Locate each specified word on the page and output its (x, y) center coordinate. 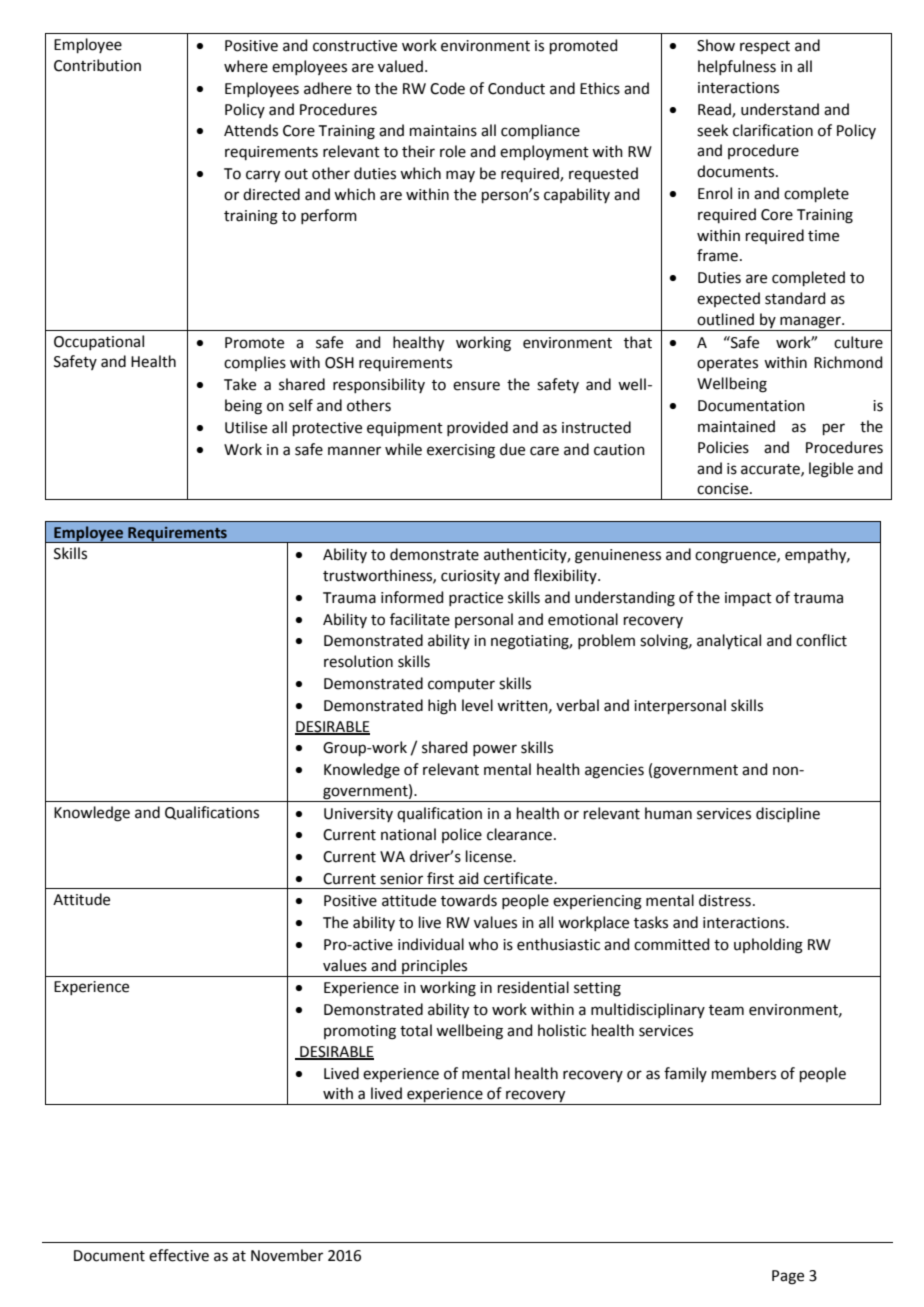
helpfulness (737, 67)
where (246, 66)
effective (179, 1255)
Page (788, 1277)
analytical (729, 642)
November (287, 1255)
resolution (358, 661)
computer (461, 685)
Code (447, 88)
